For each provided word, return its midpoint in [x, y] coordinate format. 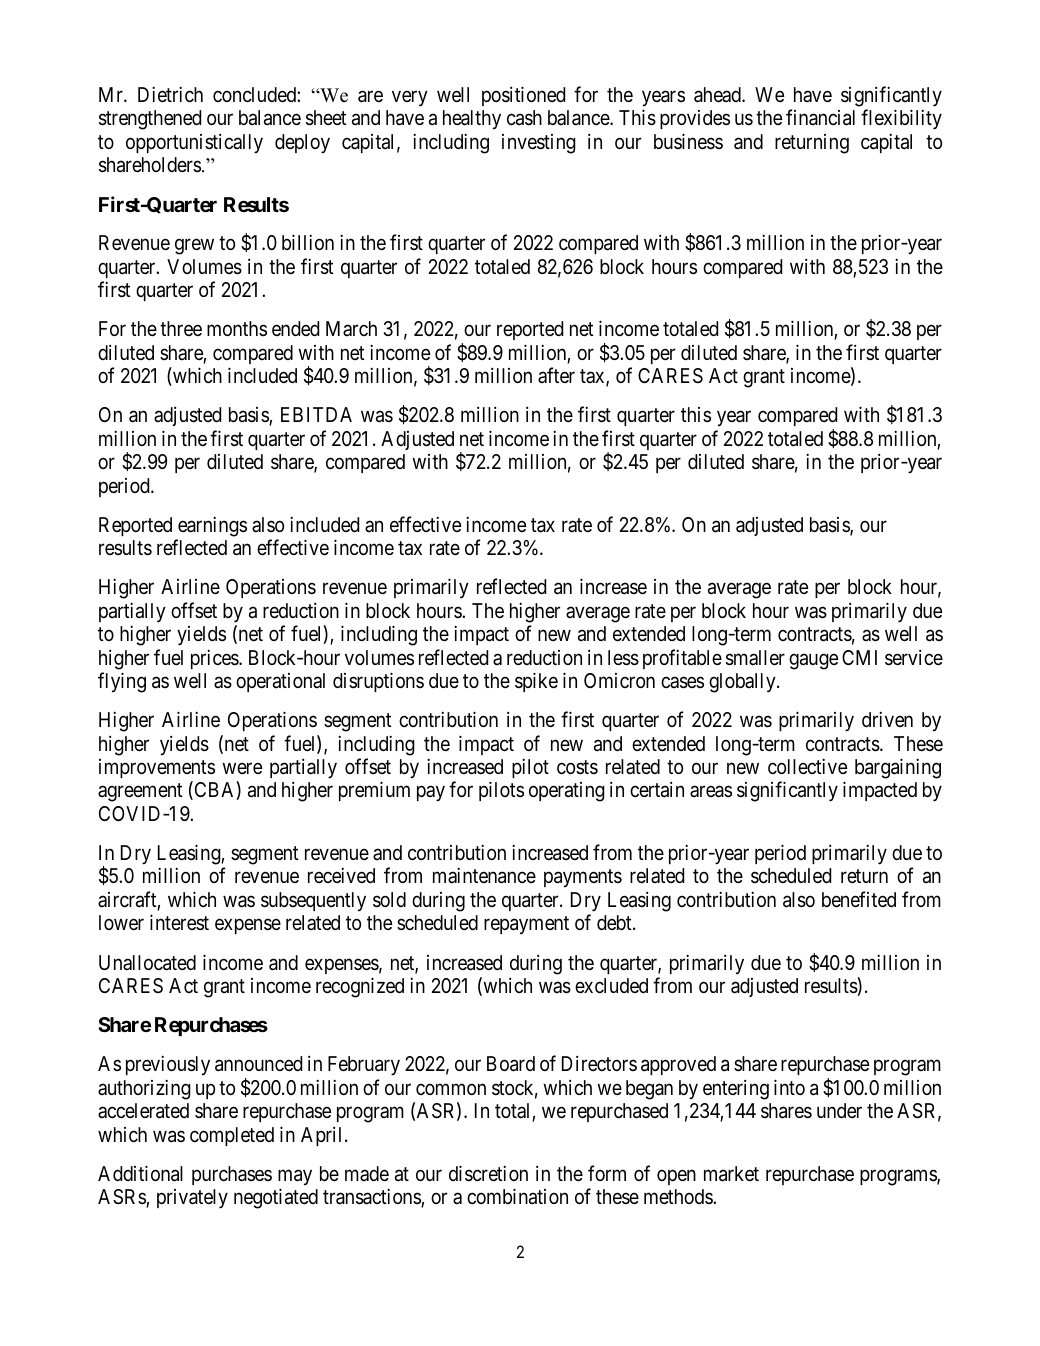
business [688, 141]
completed [232, 1136]
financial [820, 117]
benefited [859, 899]
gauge [813, 661]
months [237, 328]
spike [536, 682]
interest [179, 922]
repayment [526, 926]
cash [524, 118]
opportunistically [194, 144]
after [556, 375]
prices [215, 659]
